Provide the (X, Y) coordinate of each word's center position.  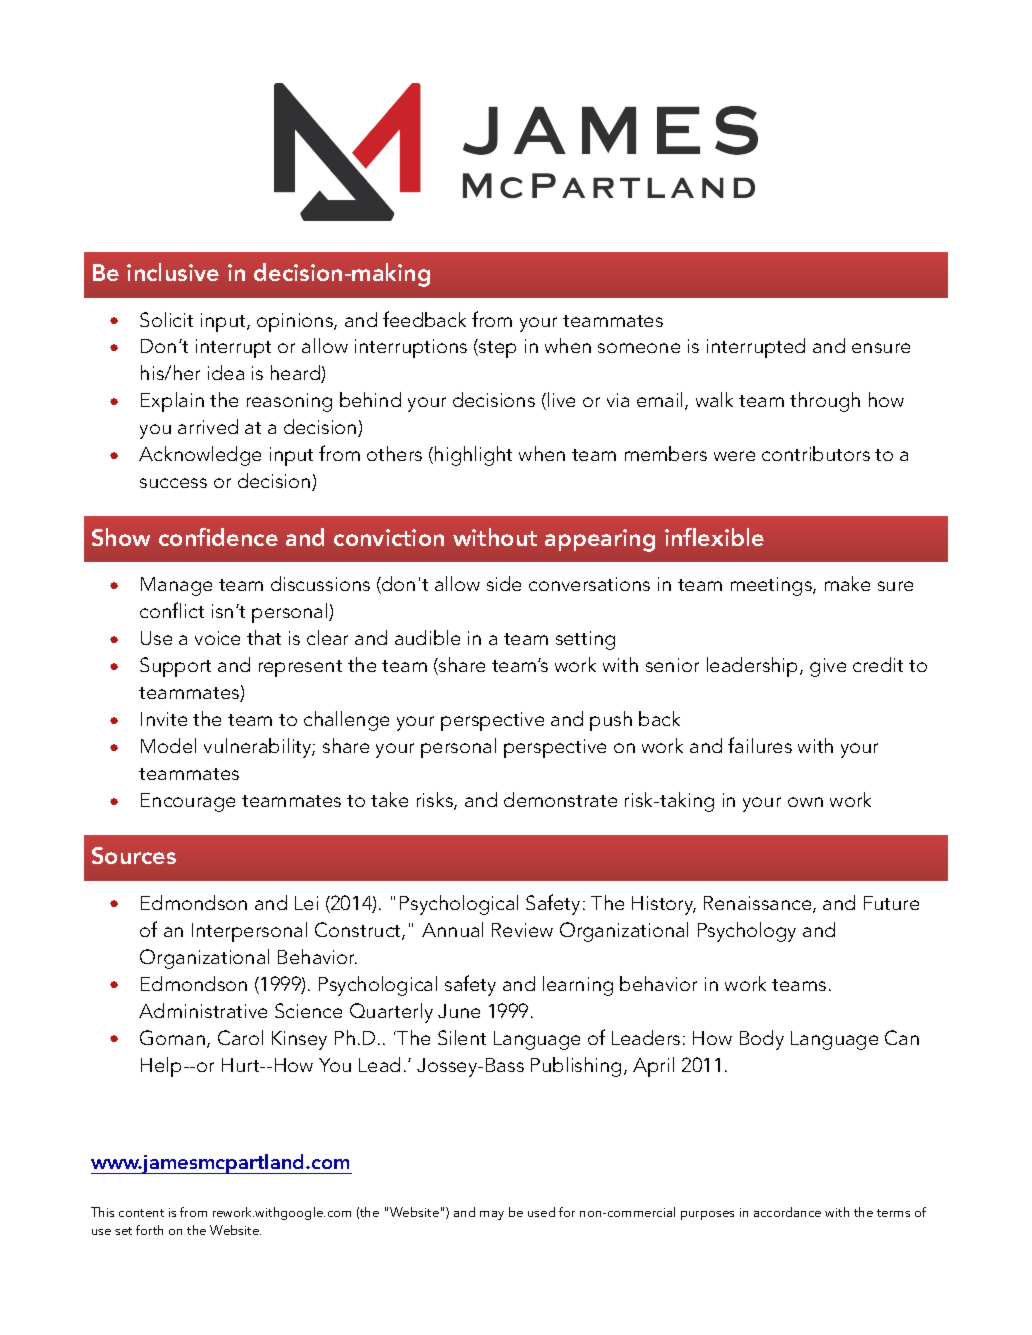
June (459, 1011)
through (825, 402)
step (496, 348)
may (492, 1215)
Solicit (166, 319)
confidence (218, 537)
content (141, 1213)
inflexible (714, 537)
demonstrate (560, 799)
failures (760, 745)
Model (168, 745)
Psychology (747, 932)
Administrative (203, 1010)
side (504, 583)
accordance (787, 1212)
